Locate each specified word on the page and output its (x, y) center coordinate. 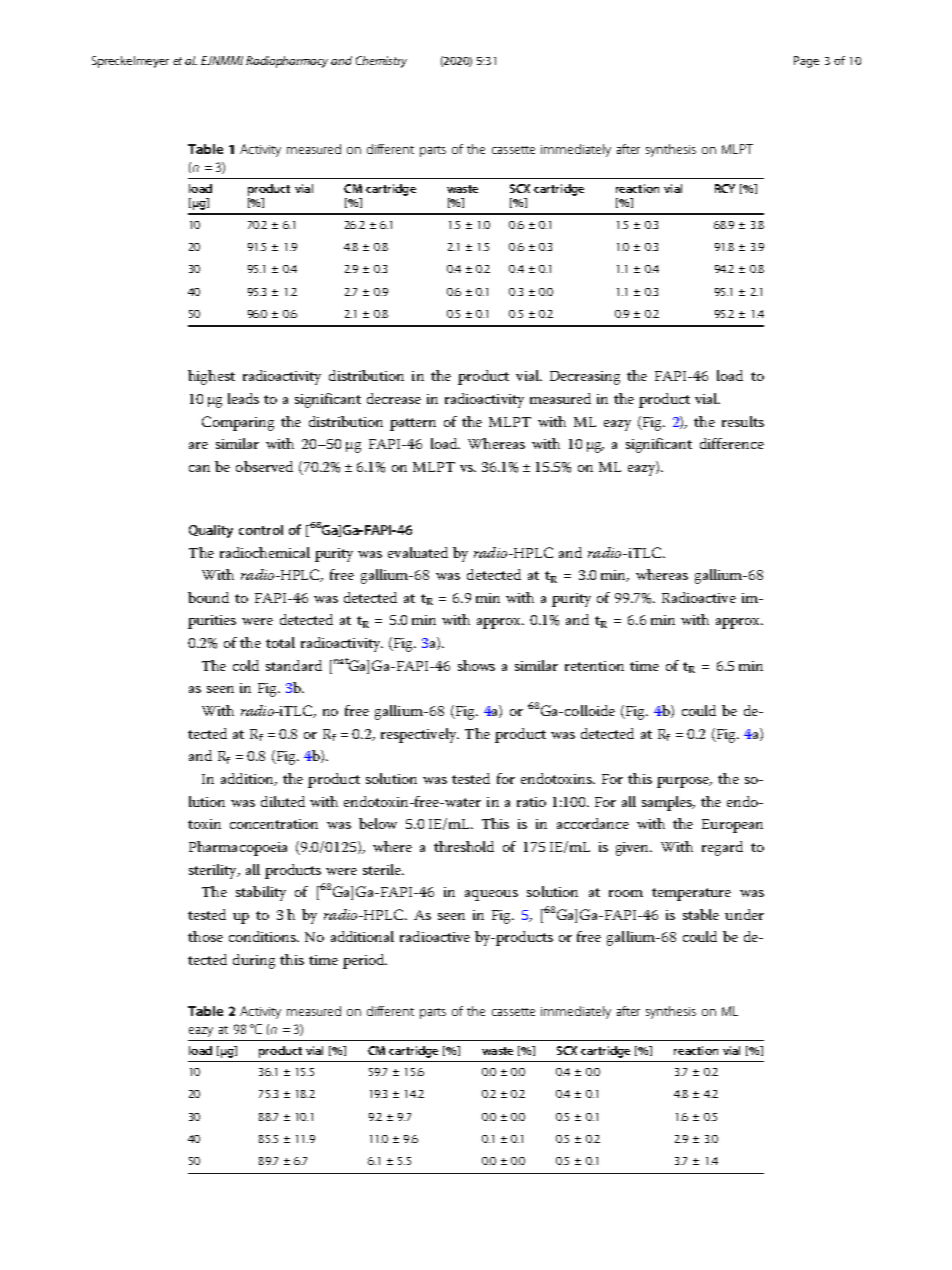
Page (806, 62)
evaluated (418, 552)
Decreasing (585, 378)
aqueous (491, 895)
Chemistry (381, 62)
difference (732, 443)
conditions (263, 936)
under (744, 914)
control (261, 530)
